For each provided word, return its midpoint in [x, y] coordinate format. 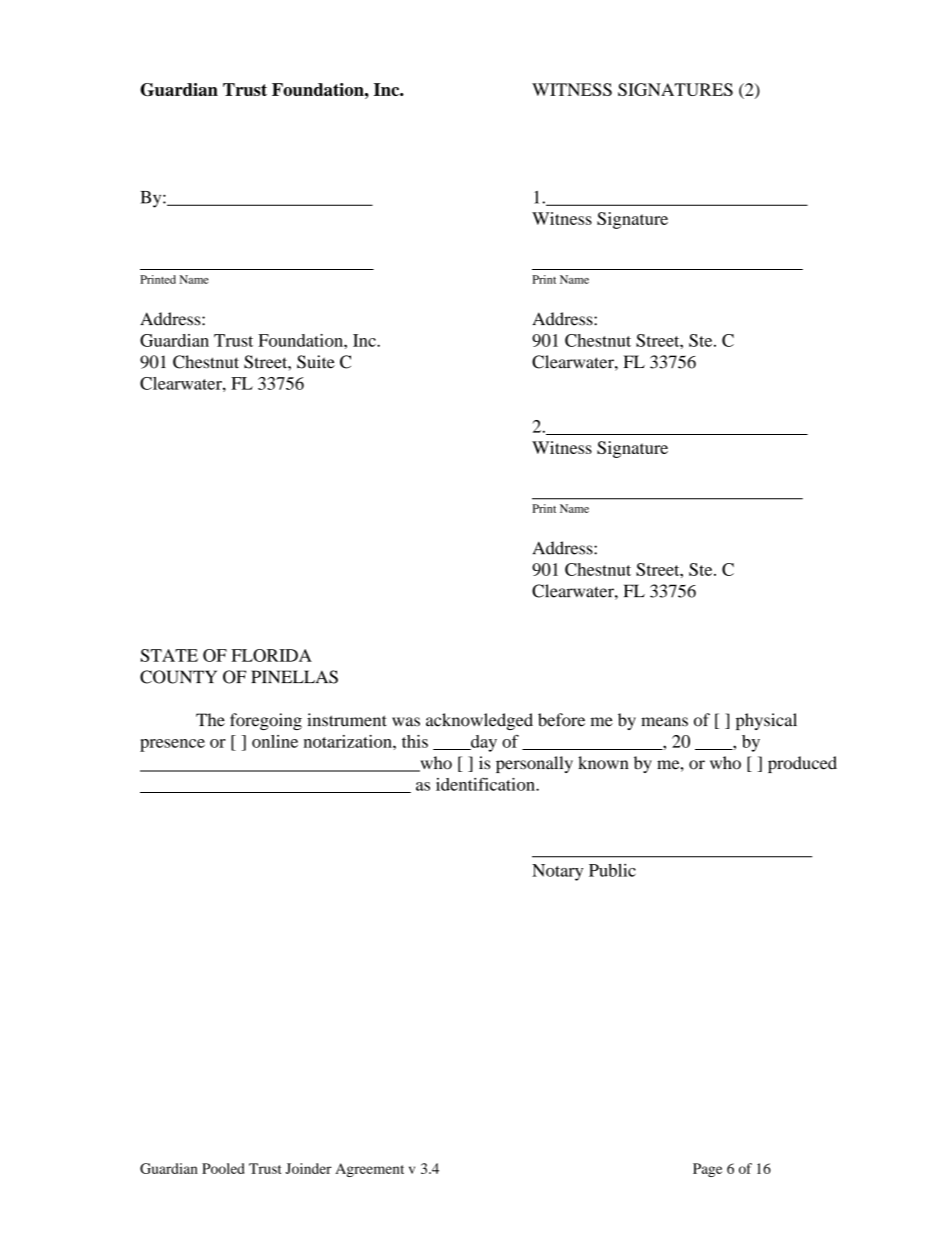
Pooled [223, 1168]
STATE [169, 655]
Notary [557, 872]
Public [612, 870]
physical [766, 721]
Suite [316, 362]
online [275, 741]
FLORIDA [272, 655]
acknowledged [479, 721]
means [664, 722]
